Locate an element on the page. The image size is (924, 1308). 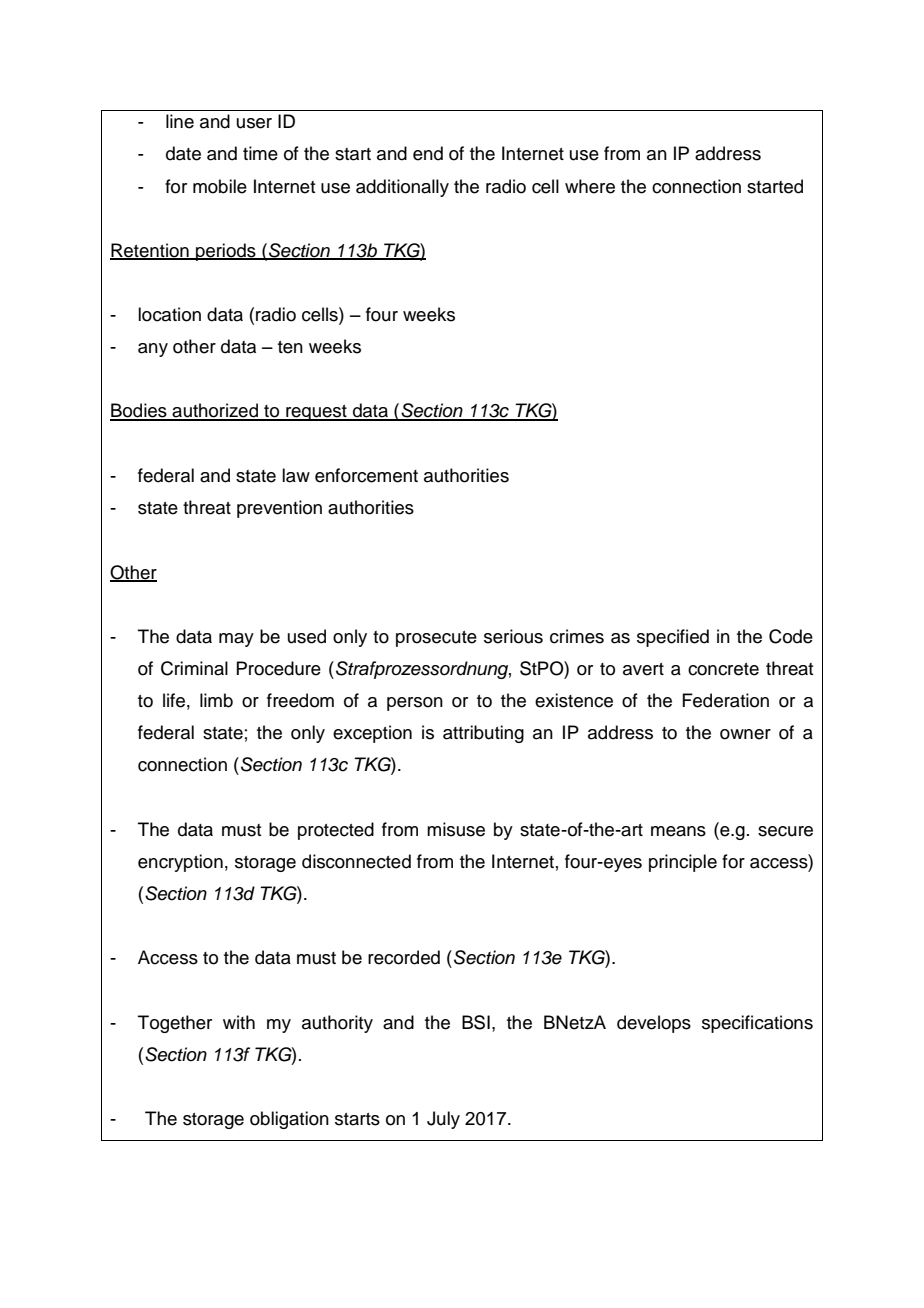
obligation is located at coordinates (289, 1120).
